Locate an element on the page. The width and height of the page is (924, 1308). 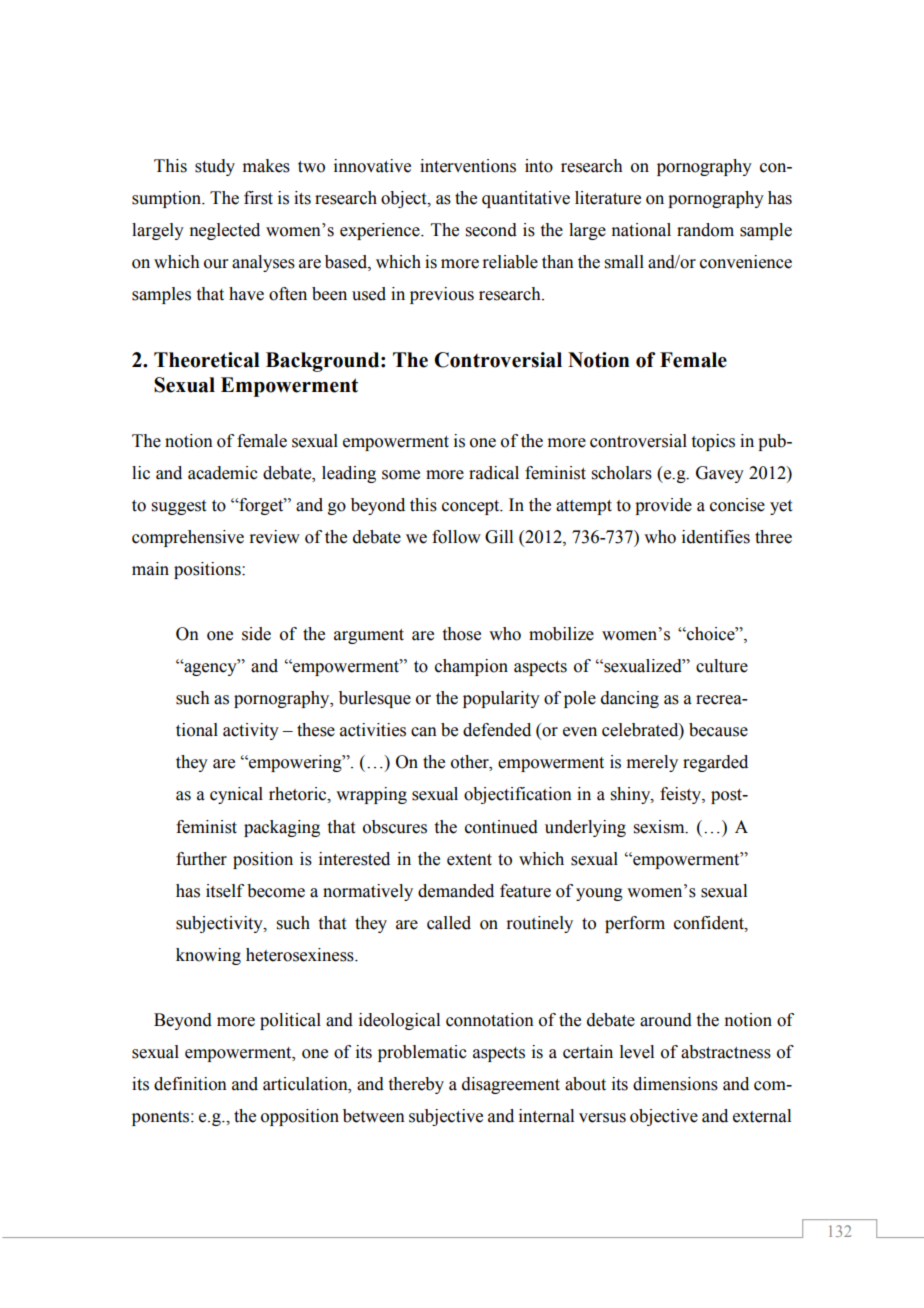
interventions is located at coordinates (468, 166).
